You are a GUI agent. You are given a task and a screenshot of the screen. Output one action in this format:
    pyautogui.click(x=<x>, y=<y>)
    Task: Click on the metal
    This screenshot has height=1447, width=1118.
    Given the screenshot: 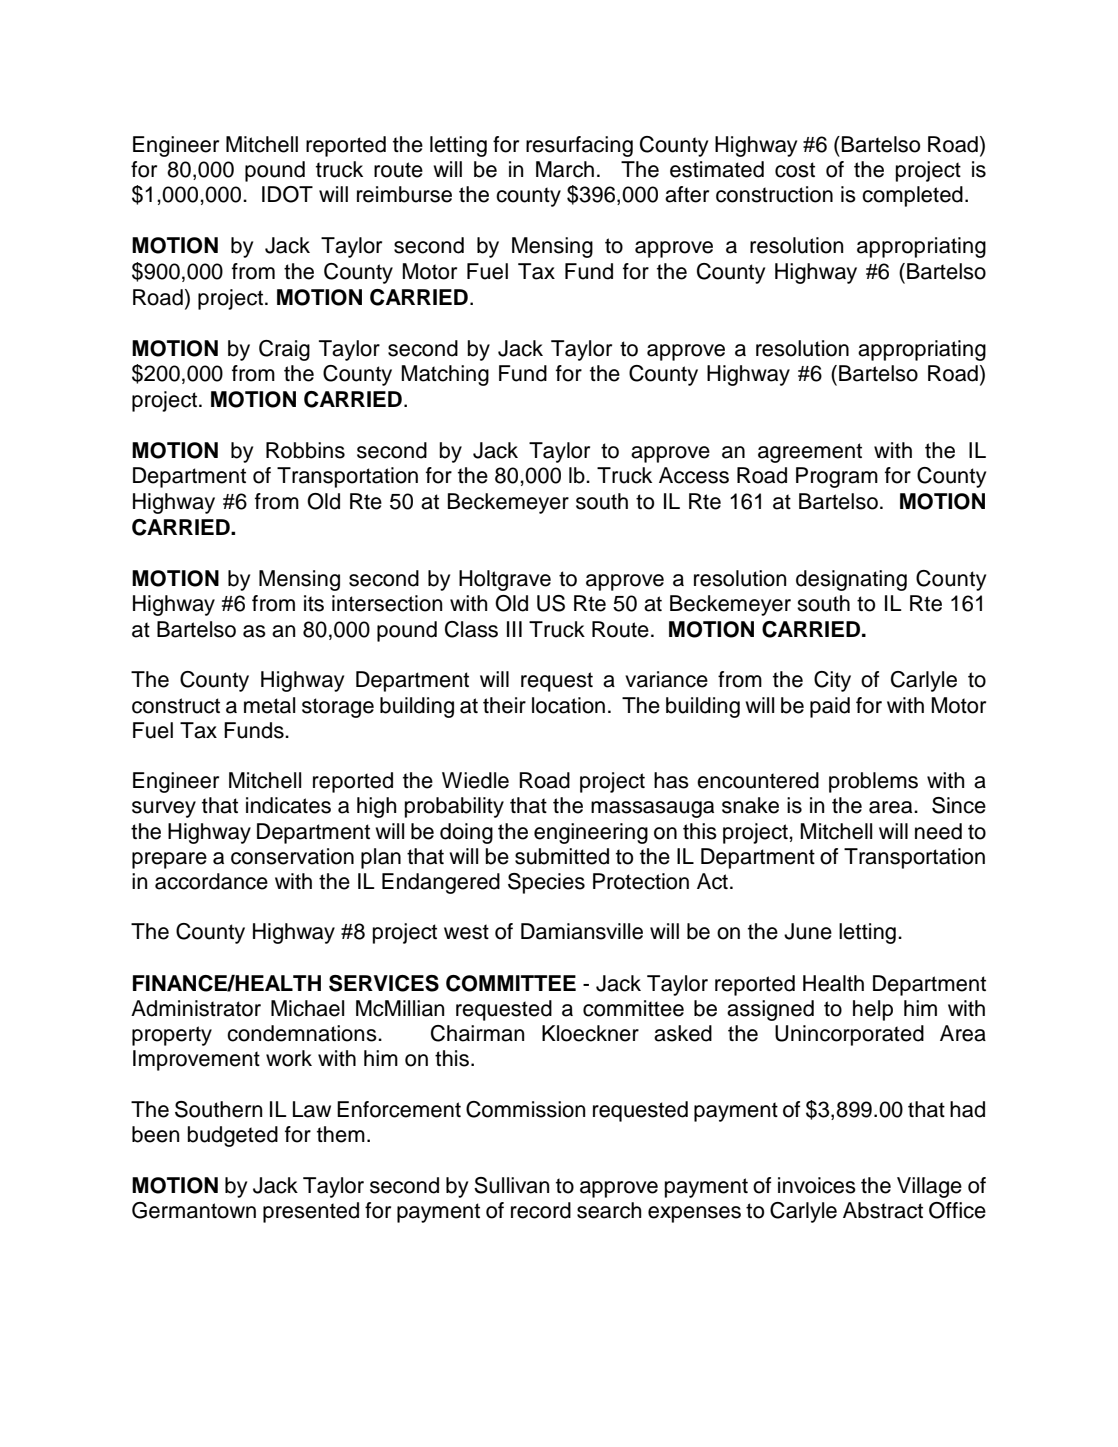 What is the action you would take?
    pyautogui.click(x=269, y=705)
